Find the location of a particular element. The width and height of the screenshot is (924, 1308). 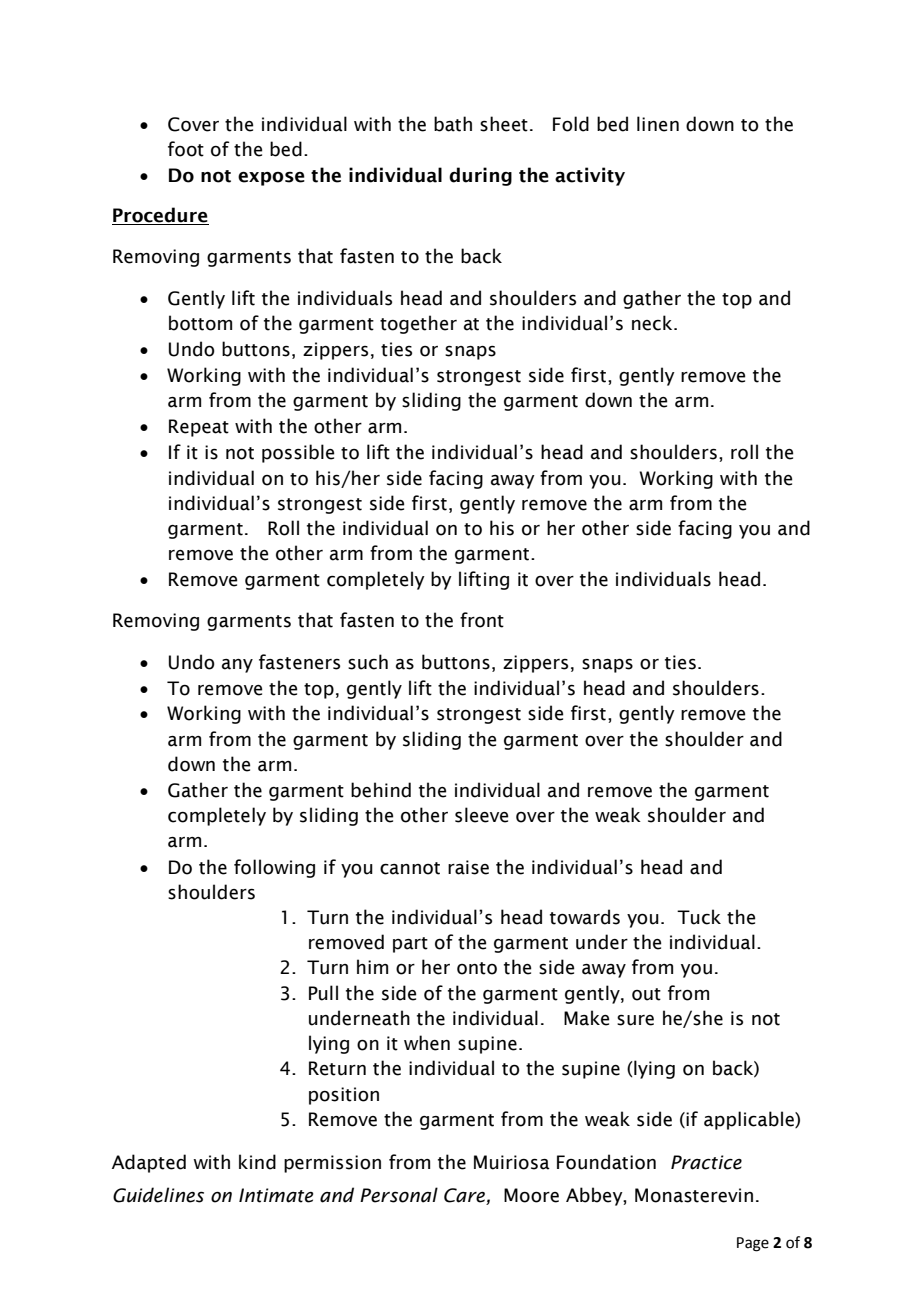

Intimate is located at coordinates (276, 1195).
